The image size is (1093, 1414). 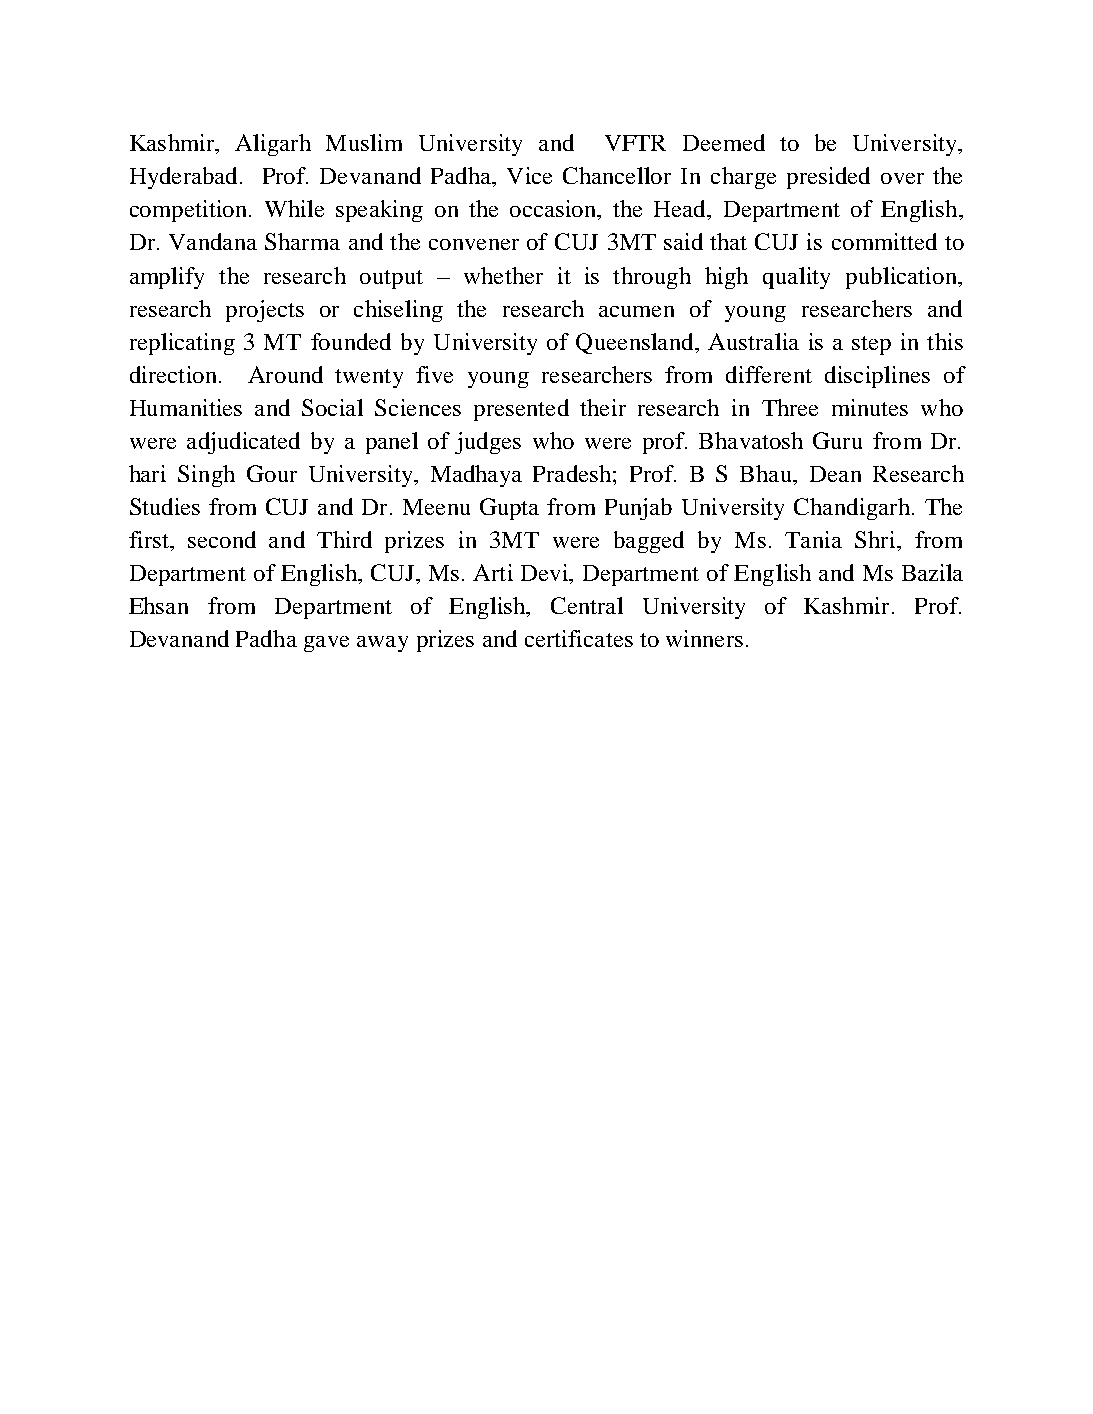 What do you see at coordinates (529, 175) in the page?
I see `Vice` at bounding box center [529, 175].
